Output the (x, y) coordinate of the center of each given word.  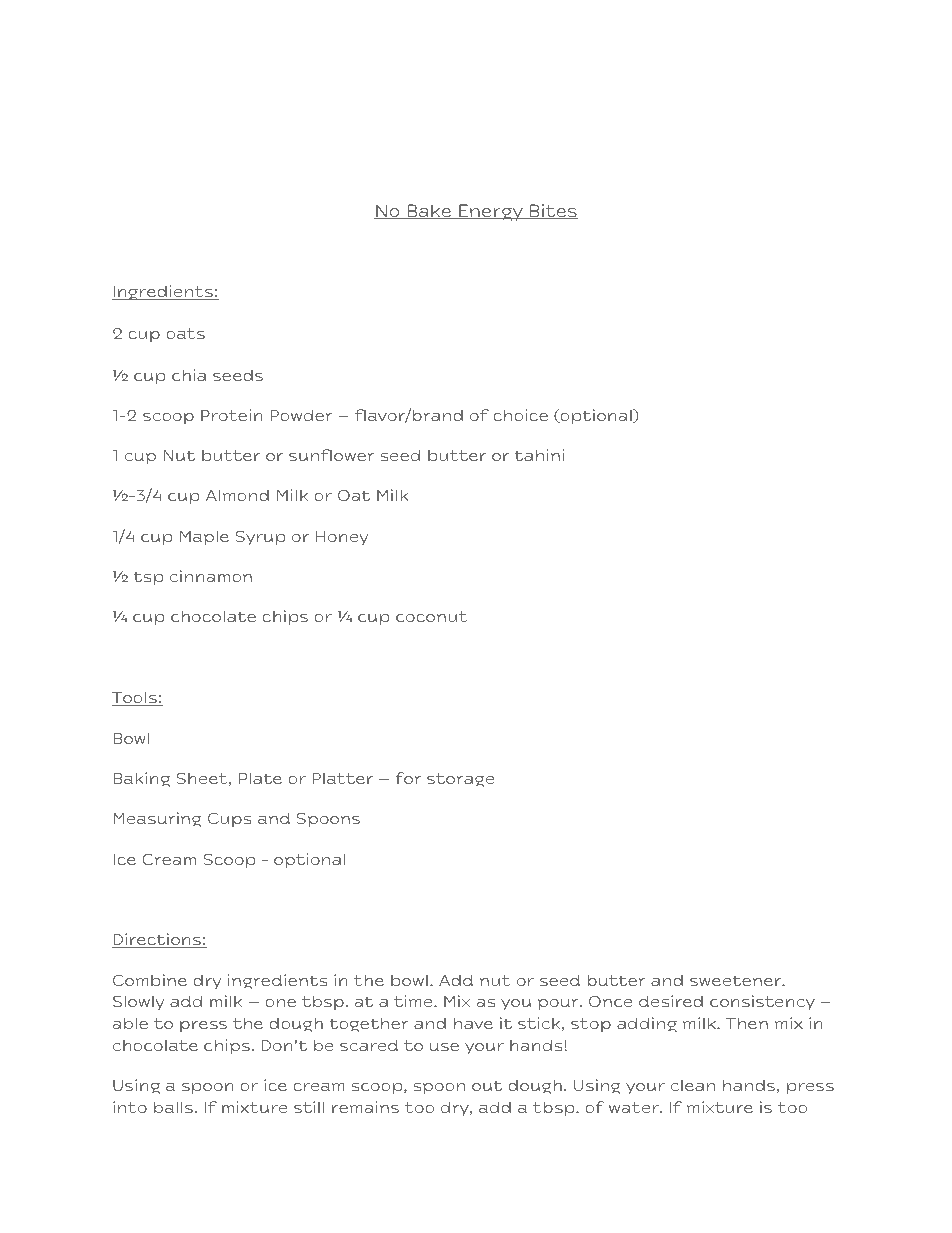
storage (461, 780)
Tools (135, 699)
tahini (539, 455)
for (408, 778)
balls (173, 1107)
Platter (342, 778)
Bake (429, 211)
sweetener (737, 980)
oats (185, 333)
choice (520, 415)
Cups (229, 819)
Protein (232, 415)
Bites (553, 211)
